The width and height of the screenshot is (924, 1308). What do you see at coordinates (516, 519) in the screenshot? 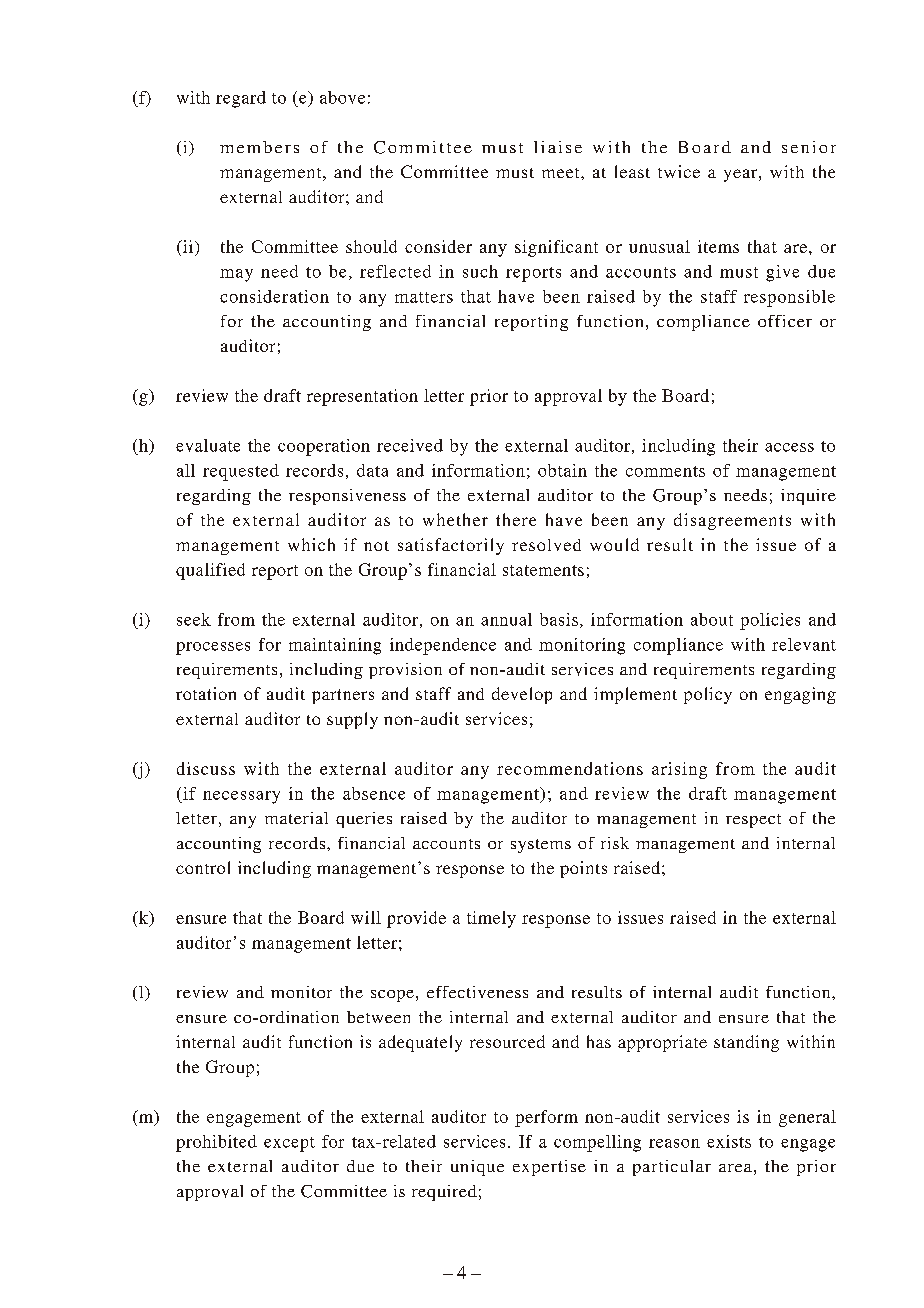
I see `there` at bounding box center [516, 519].
